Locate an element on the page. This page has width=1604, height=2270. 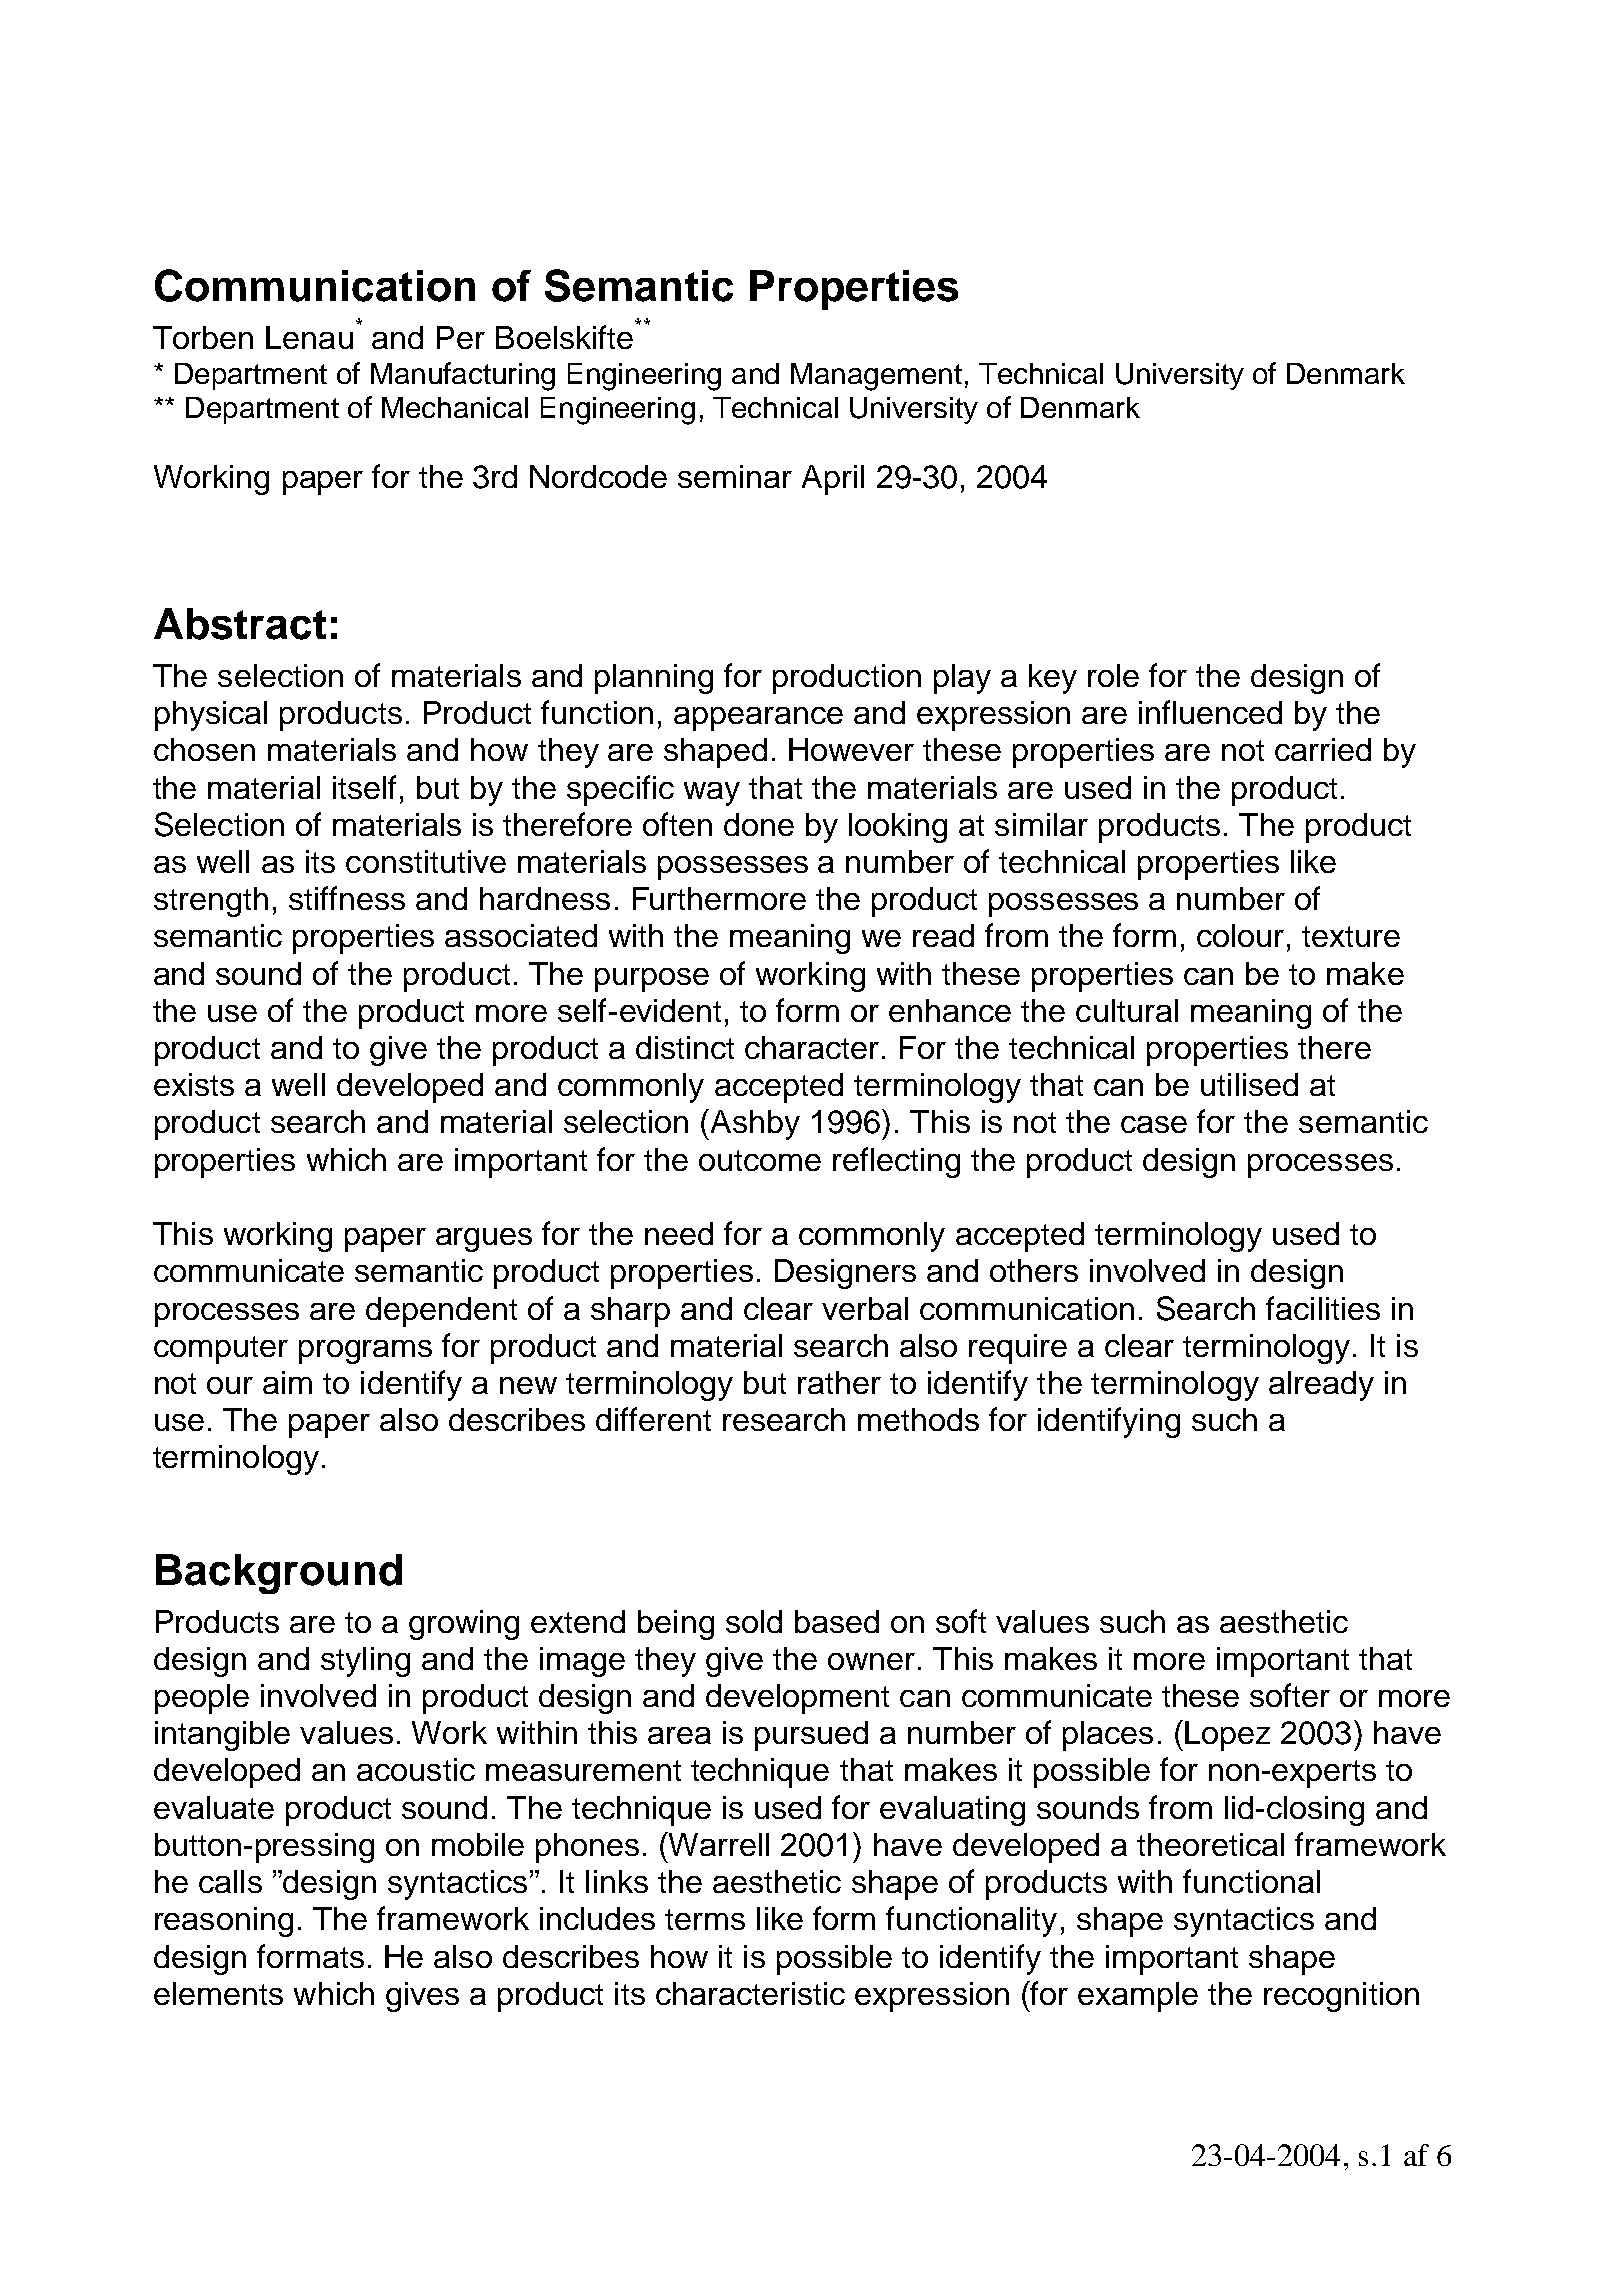
seminar is located at coordinates (735, 476).
